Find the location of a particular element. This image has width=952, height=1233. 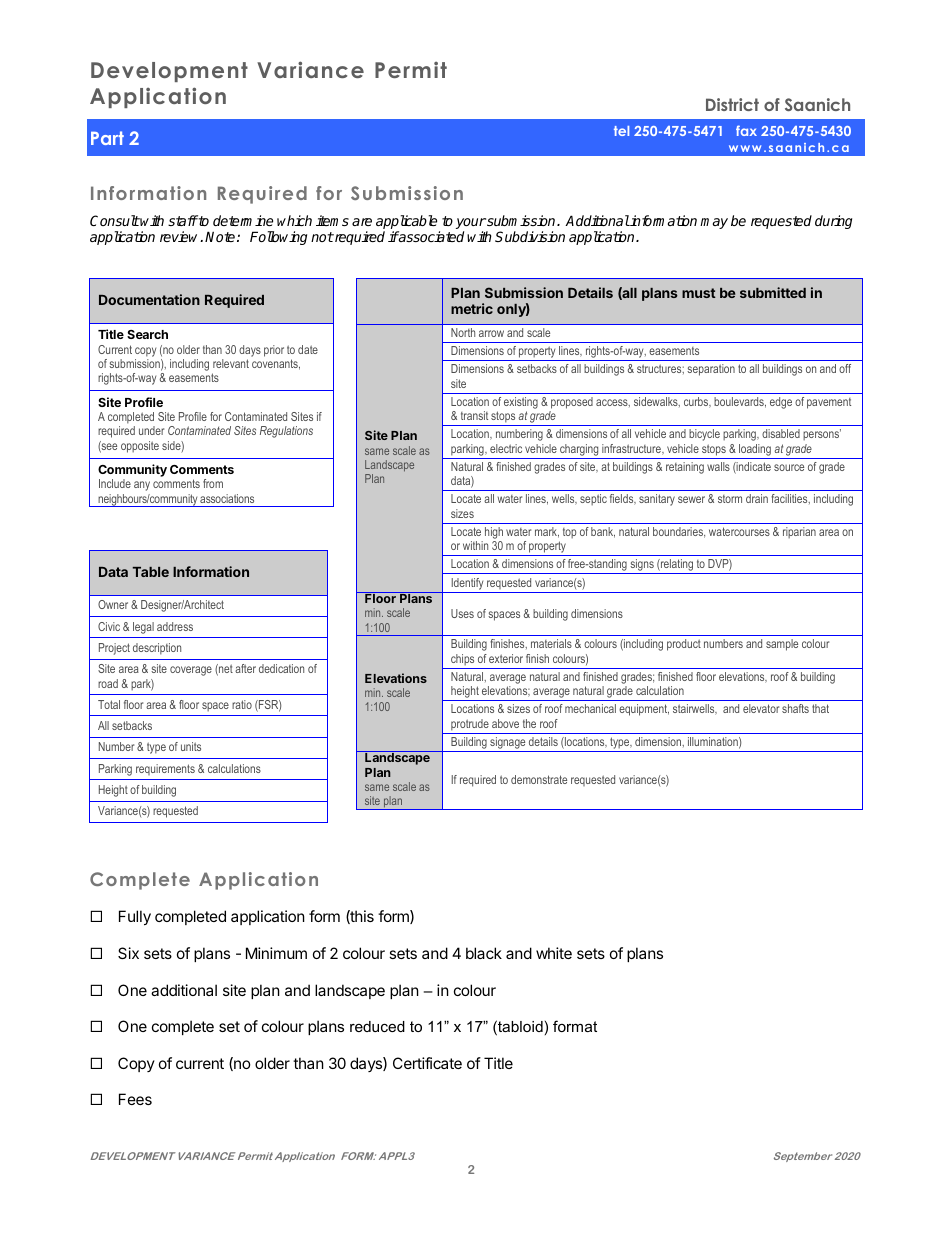

Part is located at coordinates (107, 138).
